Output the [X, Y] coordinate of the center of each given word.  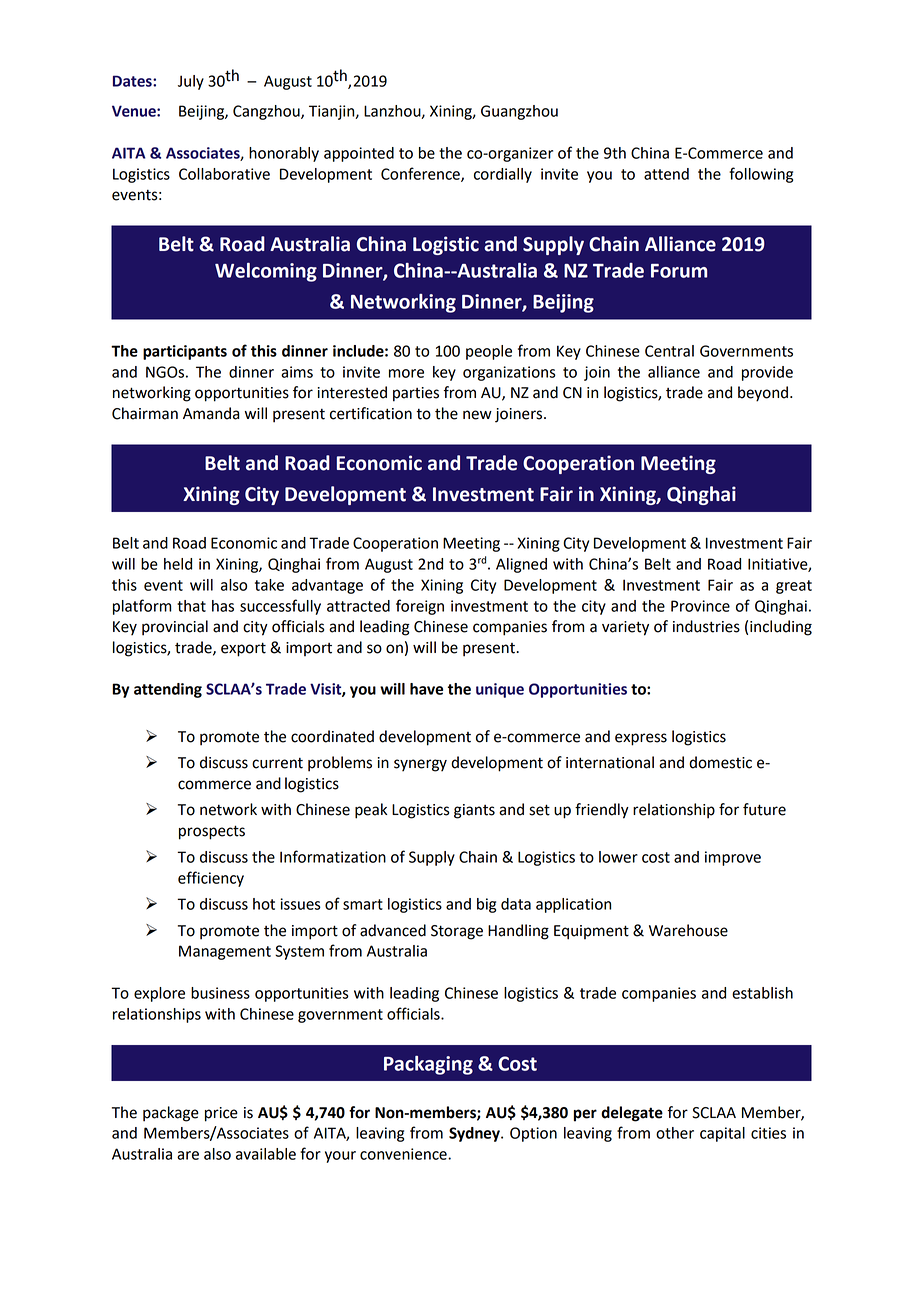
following [761, 175]
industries [706, 626]
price [221, 1114]
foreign [420, 607]
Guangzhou [519, 112]
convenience [404, 1154]
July [191, 82]
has [223, 606]
